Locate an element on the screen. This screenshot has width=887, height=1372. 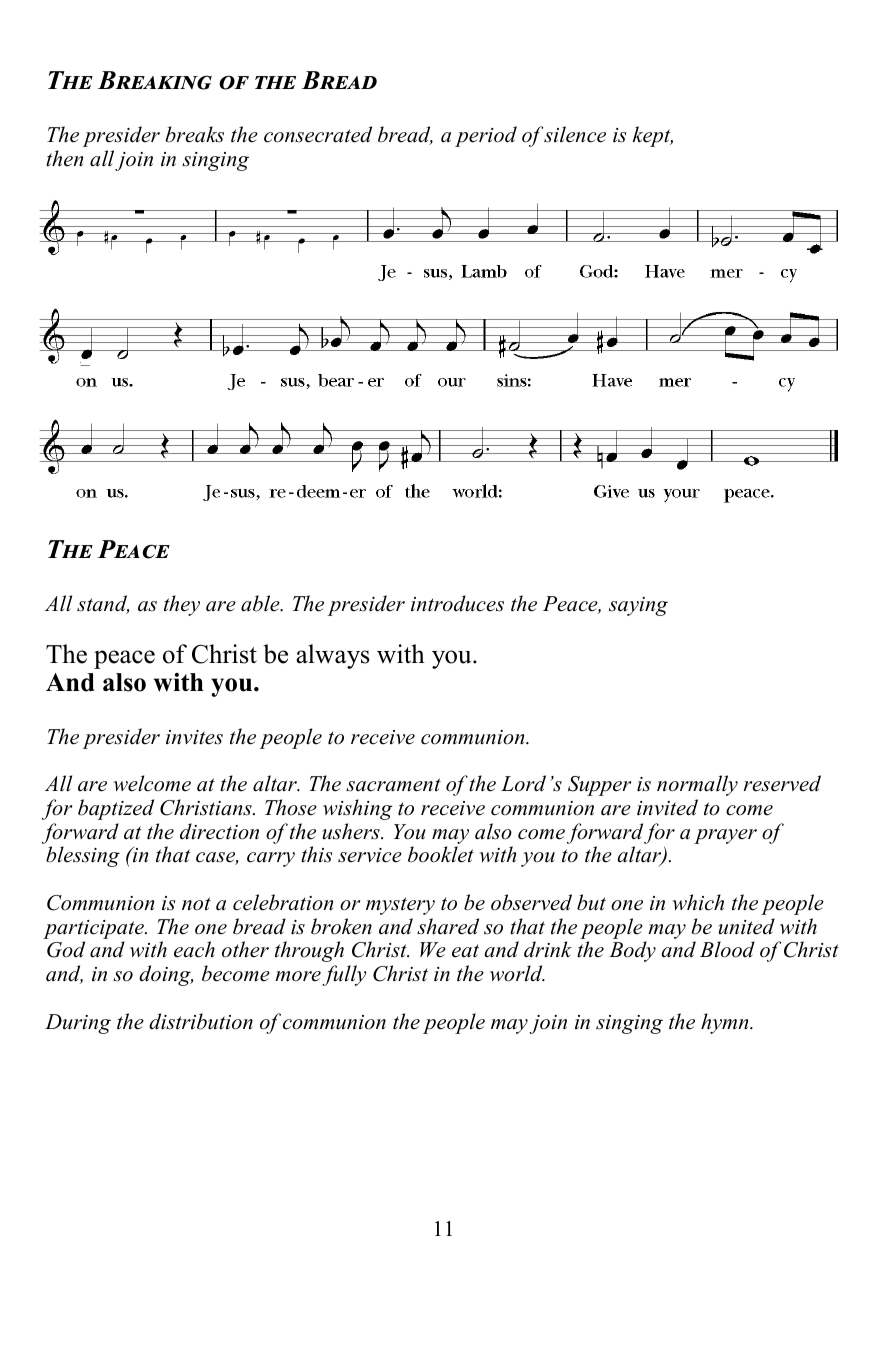
distribution is located at coordinates (201, 1021).
